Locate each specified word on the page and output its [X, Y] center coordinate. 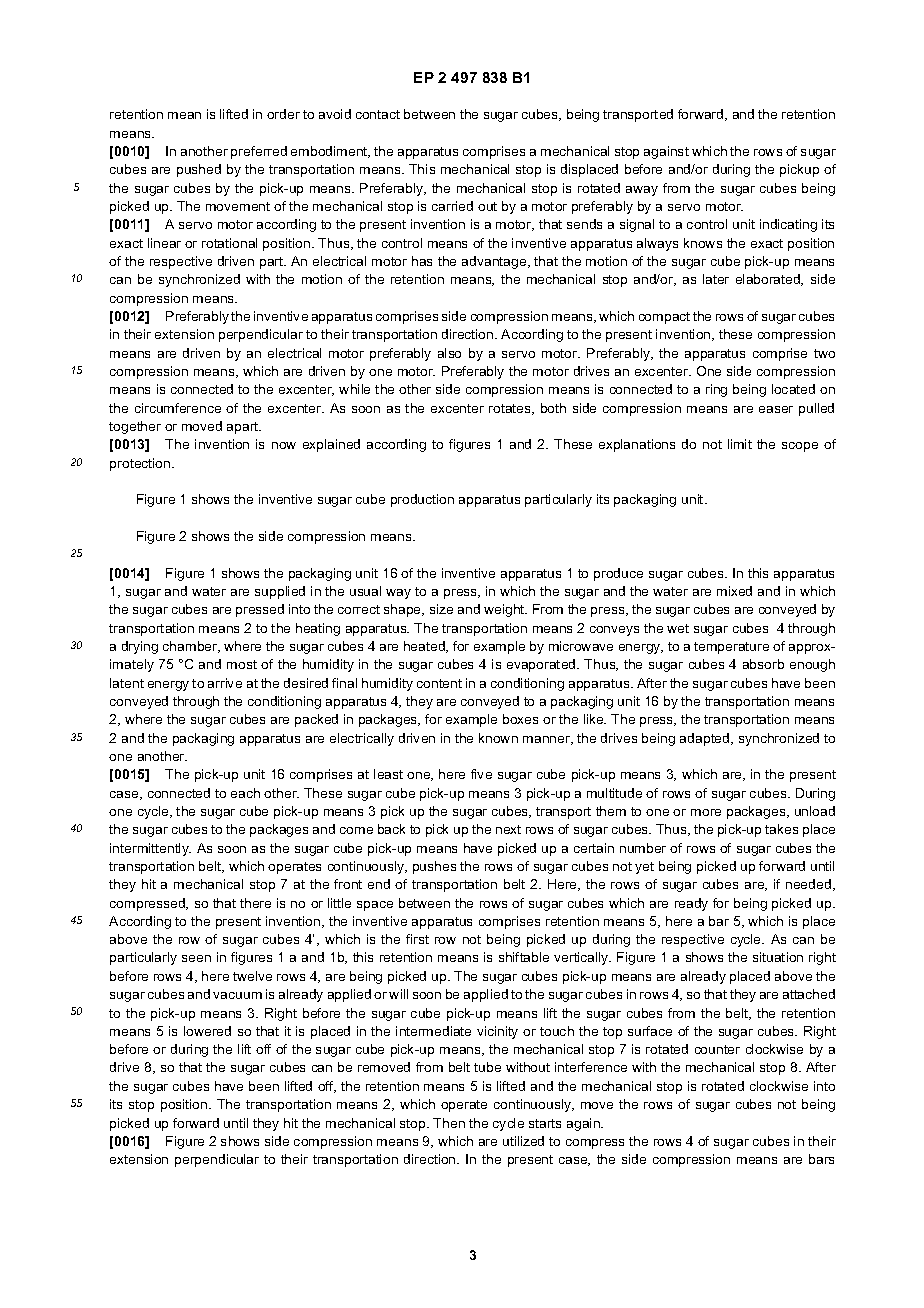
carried [452, 206]
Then [449, 1123]
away [642, 191]
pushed [199, 170]
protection [141, 464]
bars [821, 1159]
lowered [207, 1031]
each [245, 793]
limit [740, 444]
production [422, 500]
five [481, 774]
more [706, 812]
